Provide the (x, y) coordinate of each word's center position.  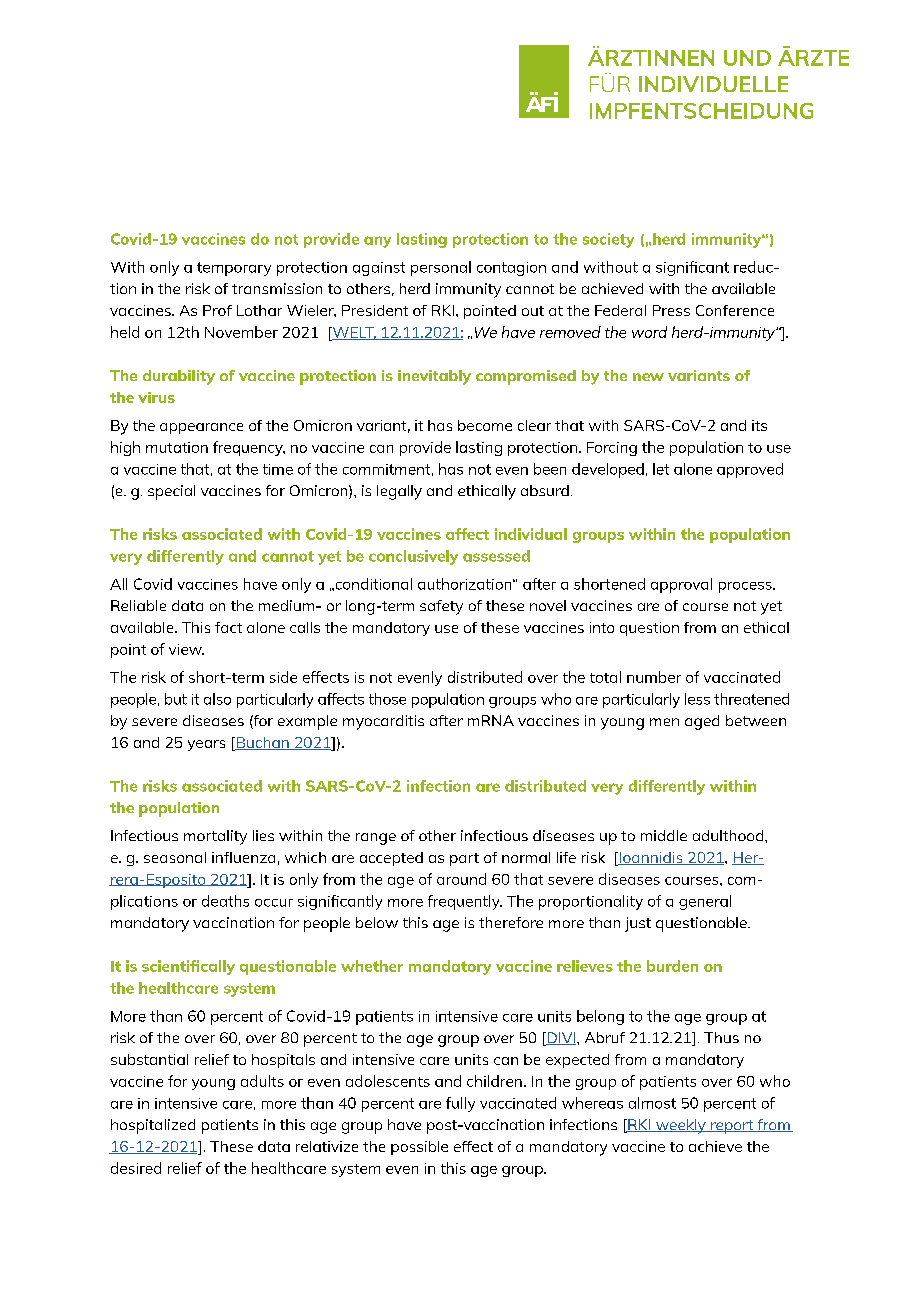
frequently (465, 902)
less (697, 699)
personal (441, 268)
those (387, 699)
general (705, 902)
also (217, 699)
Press (671, 310)
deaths (225, 901)
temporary (234, 269)
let (661, 469)
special (171, 492)
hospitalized (153, 1126)
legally (399, 492)
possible (419, 1148)
